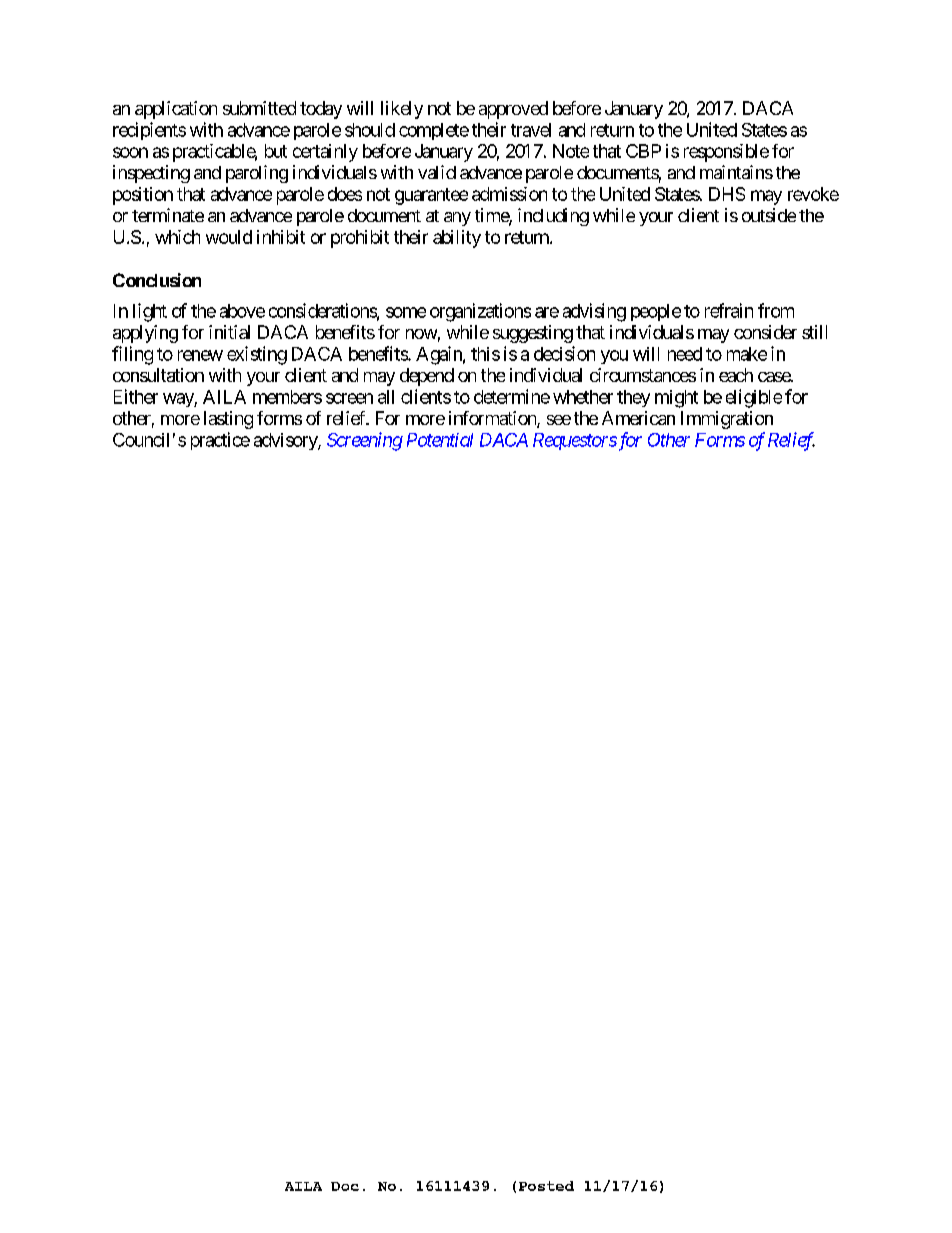 The width and height of the image is (952, 1233). Describe the element at coordinates (176, 110) in the image. I see `application` at that location.
